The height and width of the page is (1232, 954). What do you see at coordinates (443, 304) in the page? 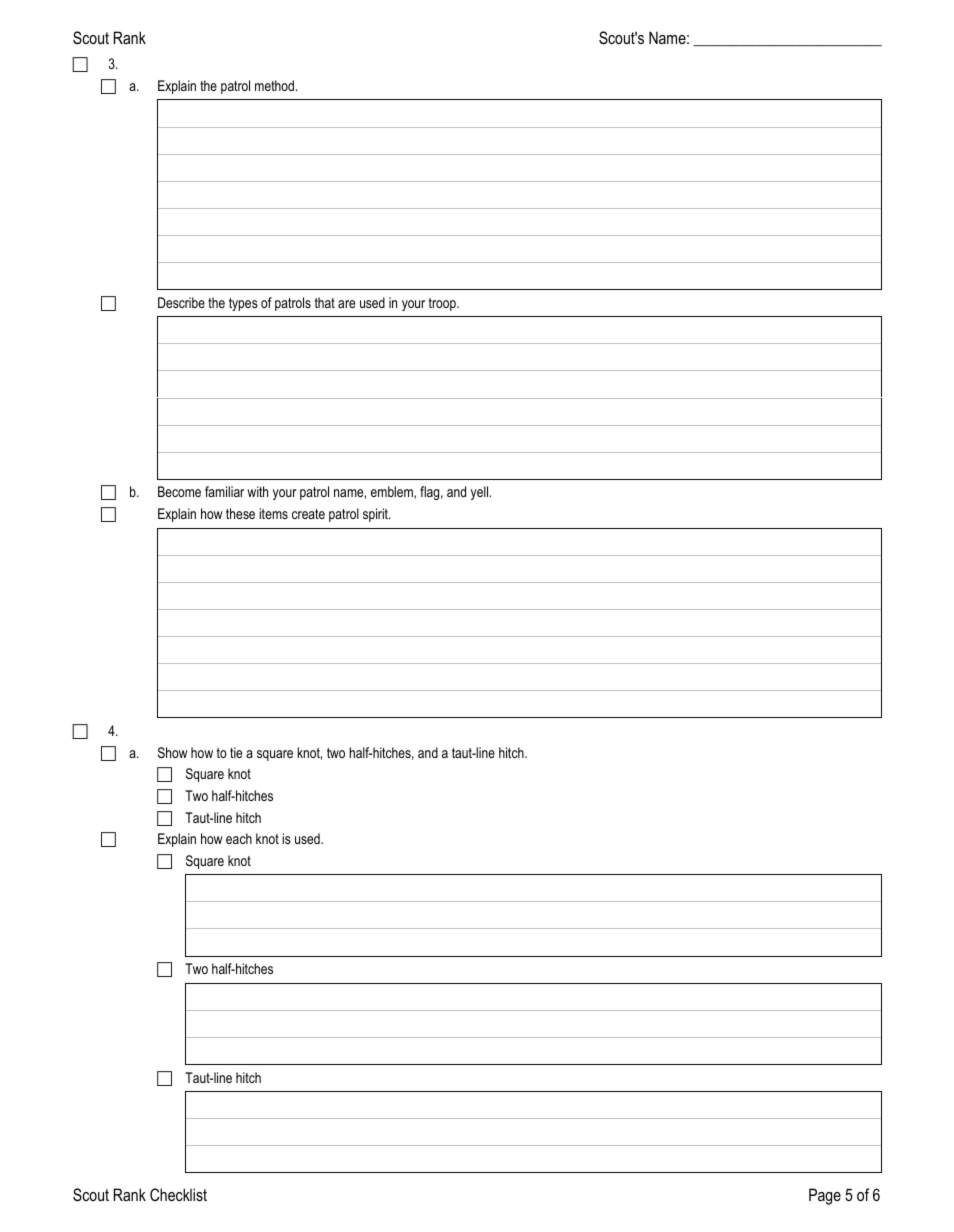
I see `troop` at bounding box center [443, 304].
